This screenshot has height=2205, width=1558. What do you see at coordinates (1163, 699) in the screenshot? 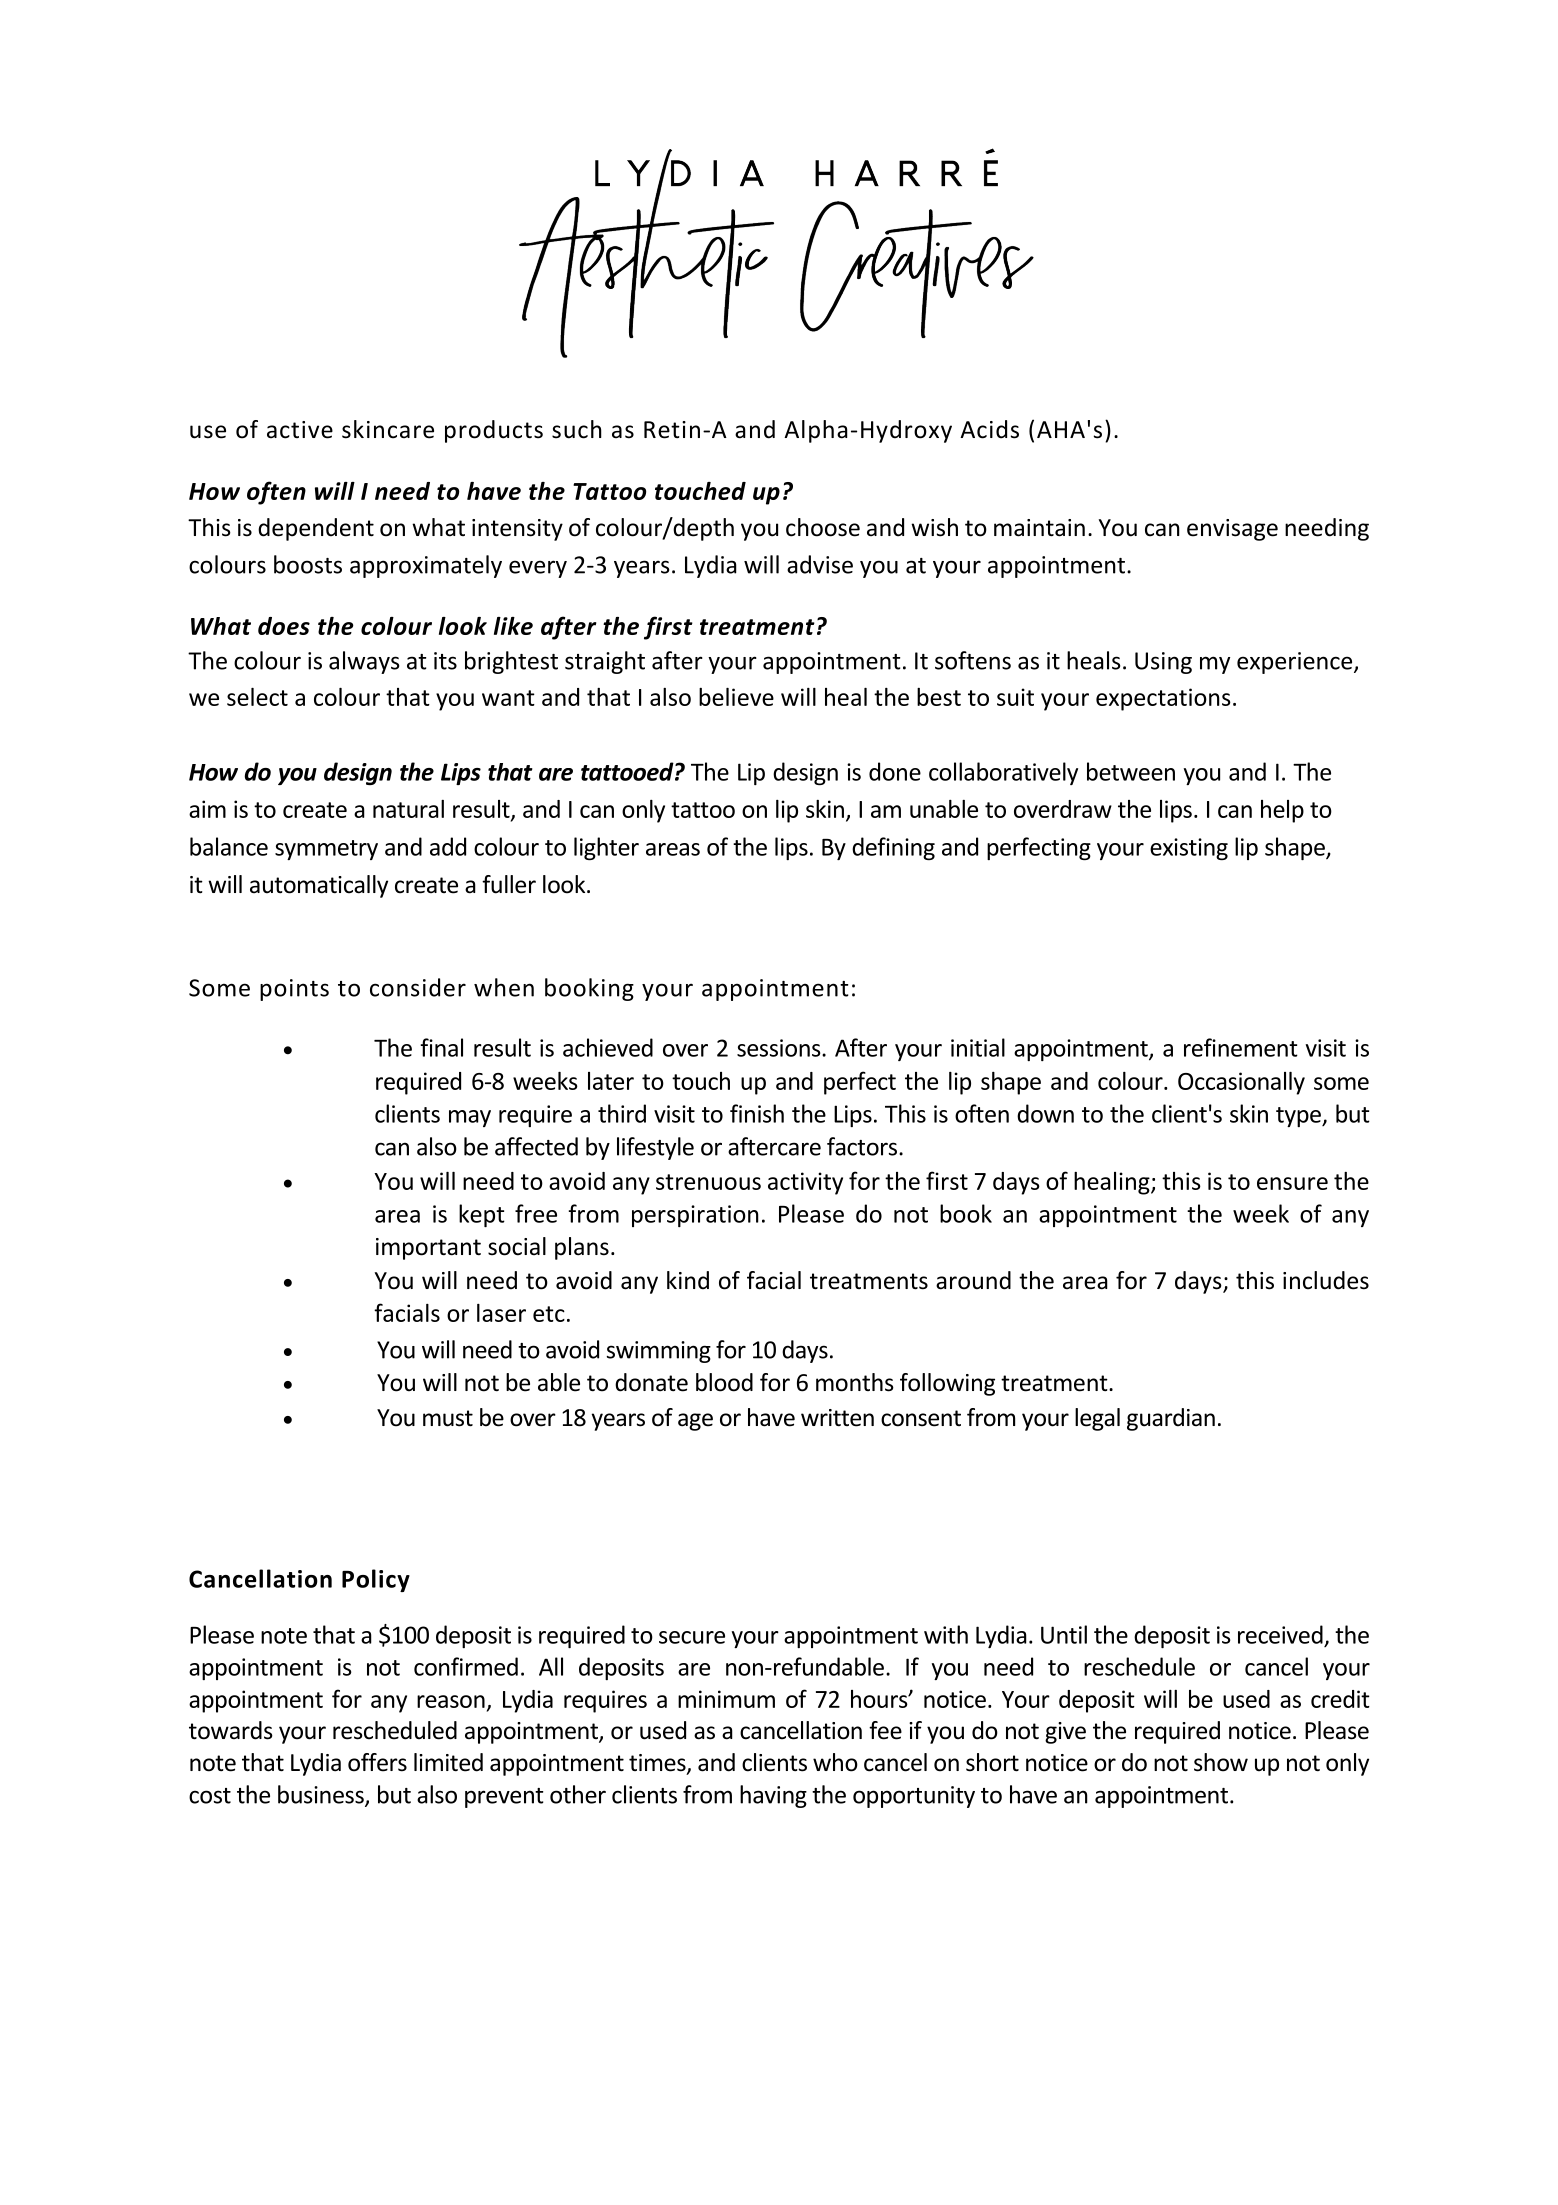
I see `expectations` at bounding box center [1163, 699].
